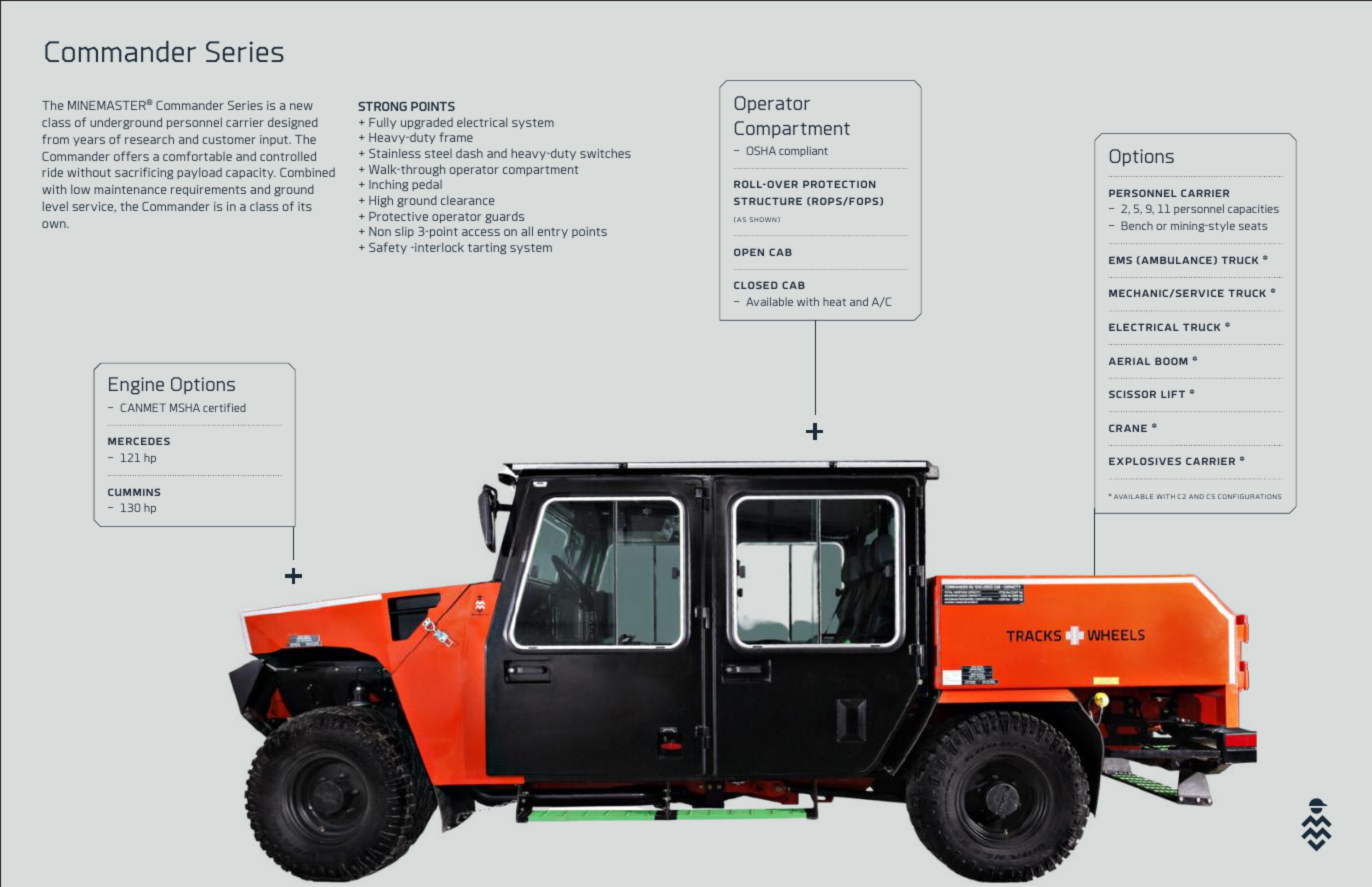  What do you see at coordinates (293, 123) in the screenshot?
I see `designed` at bounding box center [293, 123].
